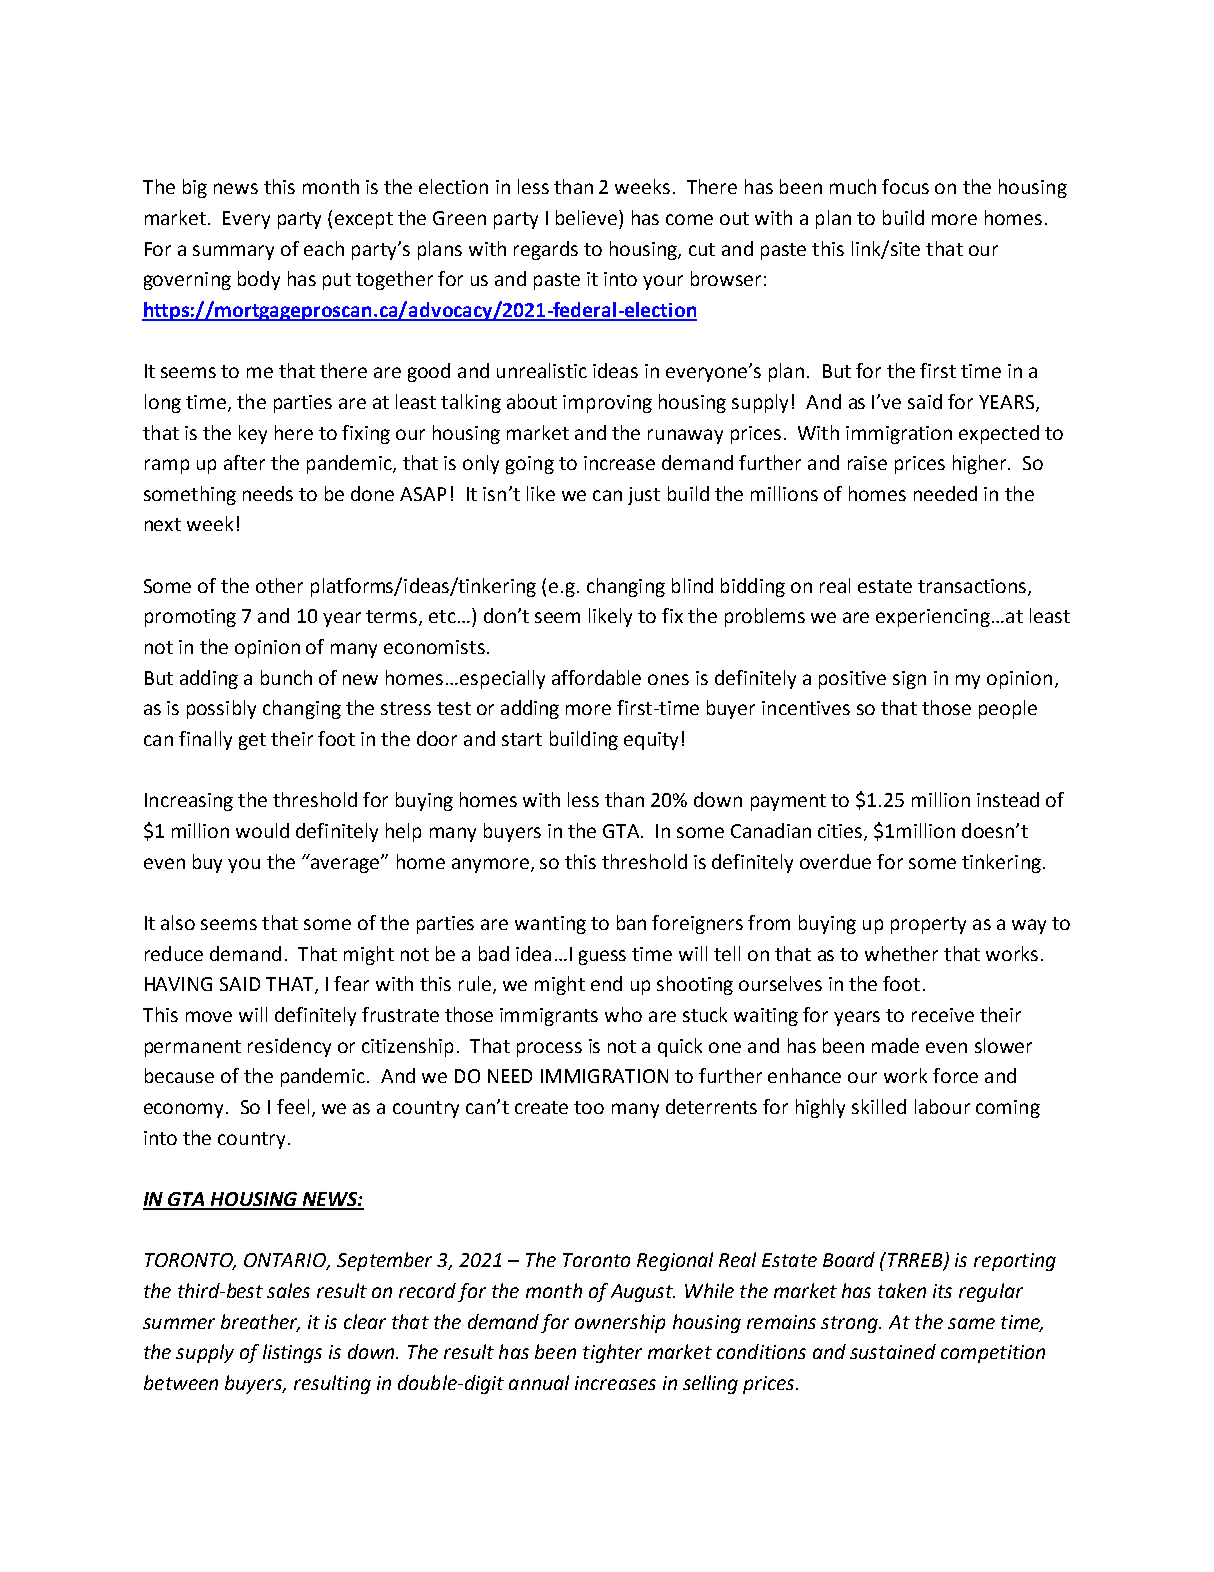 This screenshot has width=1214, height=1572. I want to click on after, so click(244, 462).
